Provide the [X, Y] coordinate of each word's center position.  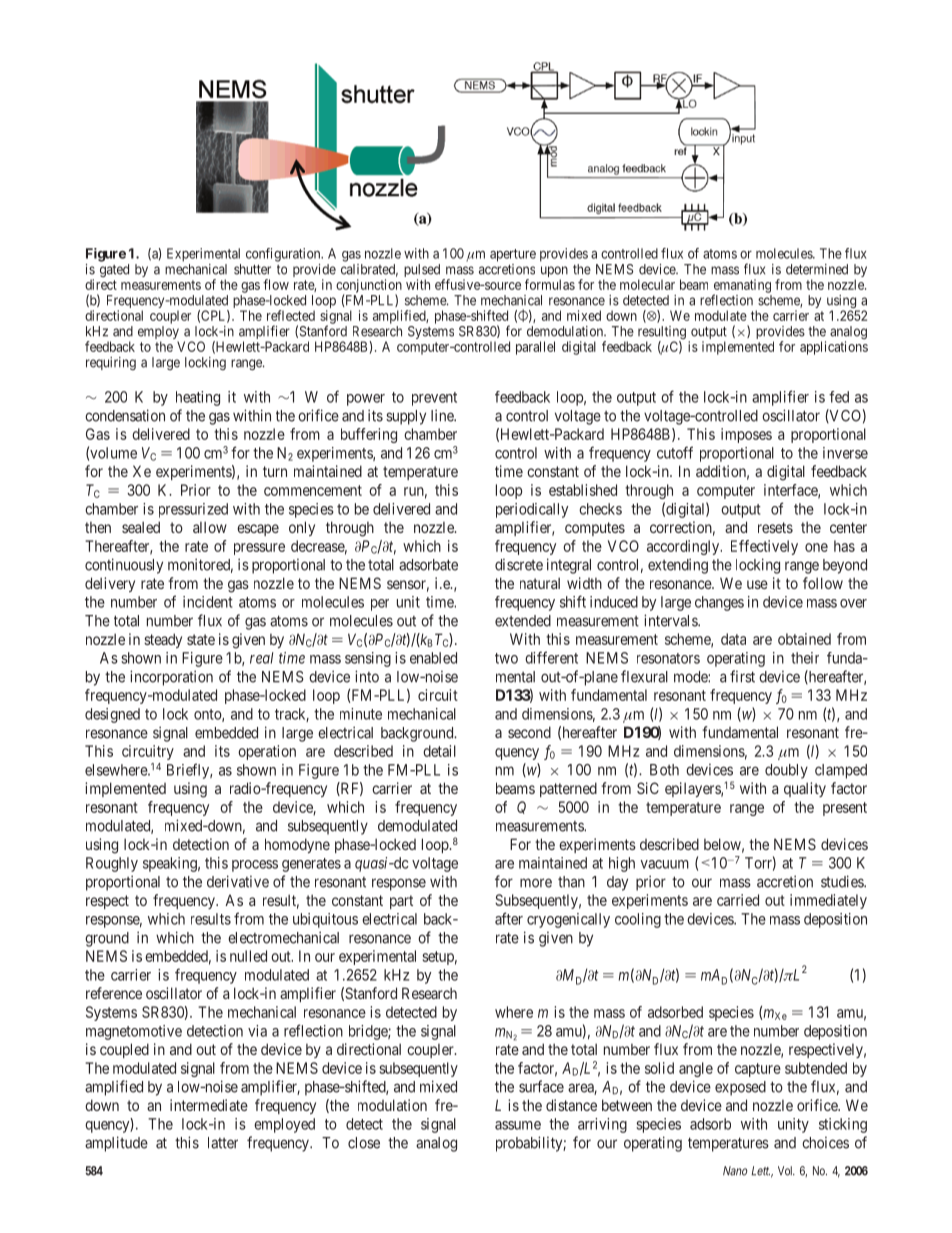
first [742, 676]
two [506, 658]
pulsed [422, 272]
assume [518, 1125]
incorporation [171, 678]
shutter [252, 269]
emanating [742, 287]
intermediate [209, 1105]
